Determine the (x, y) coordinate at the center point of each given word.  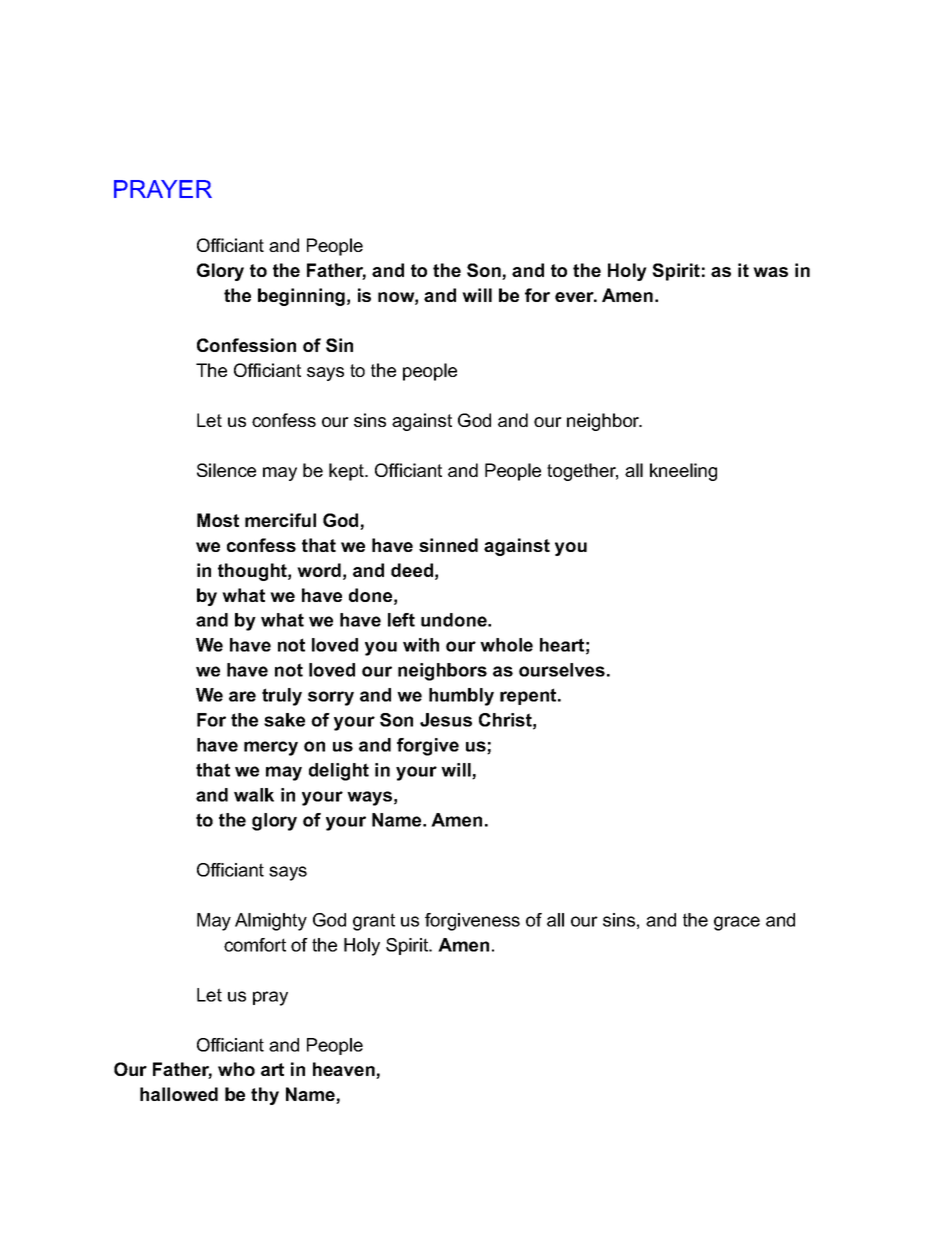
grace (737, 923)
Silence (226, 470)
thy (265, 1096)
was (770, 272)
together (582, 472)
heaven (345, 1070)
